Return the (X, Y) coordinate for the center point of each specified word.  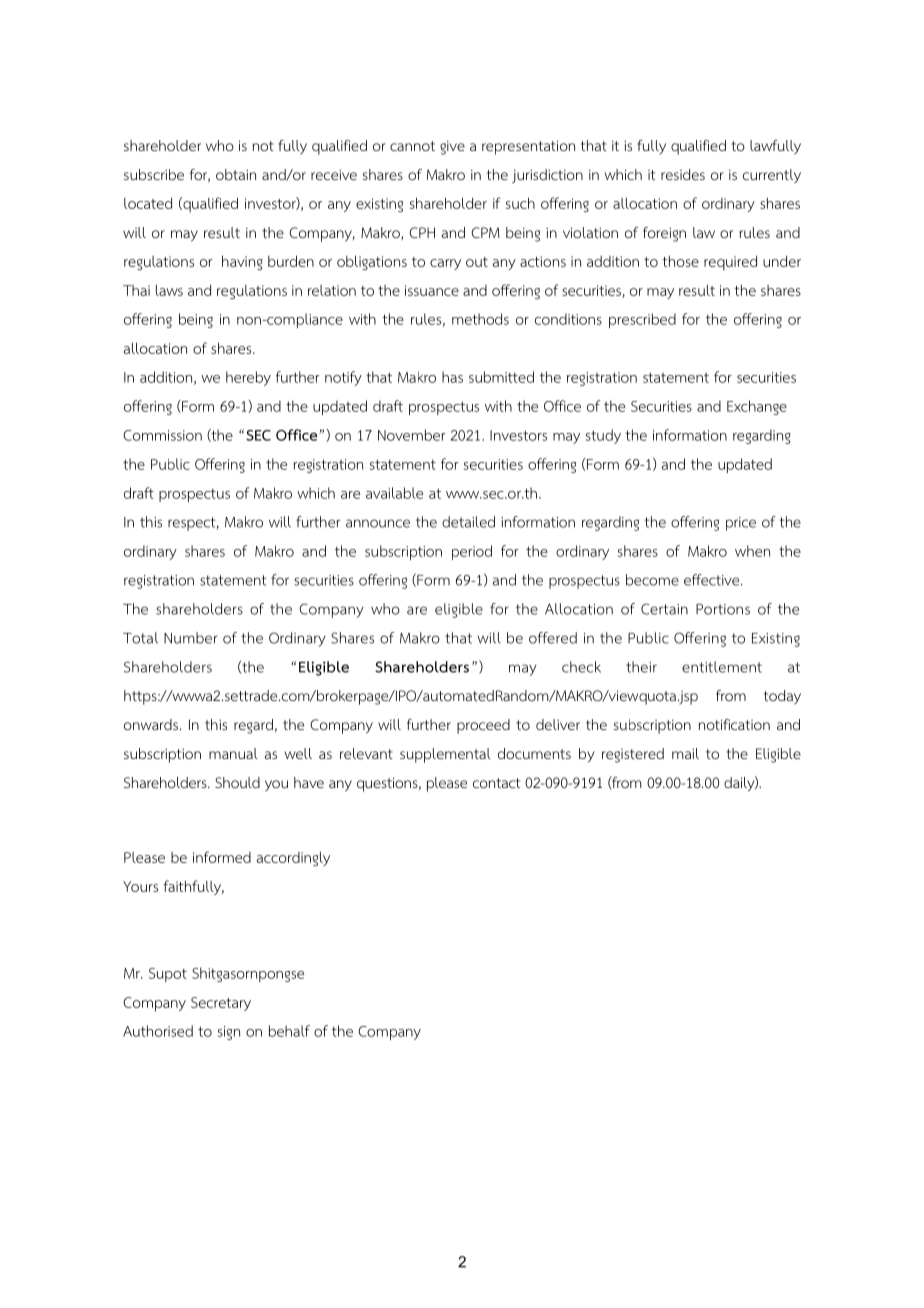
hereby (248, 378)
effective (713, 580)
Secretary (221, 1004)
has (452, 377)
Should (237, 782)
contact (496, 783)
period (472, 552)
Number (191, 638)
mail (685, 753)
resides (683, 174)
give (452, 147)
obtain (236, 174)
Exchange (757, 407)
